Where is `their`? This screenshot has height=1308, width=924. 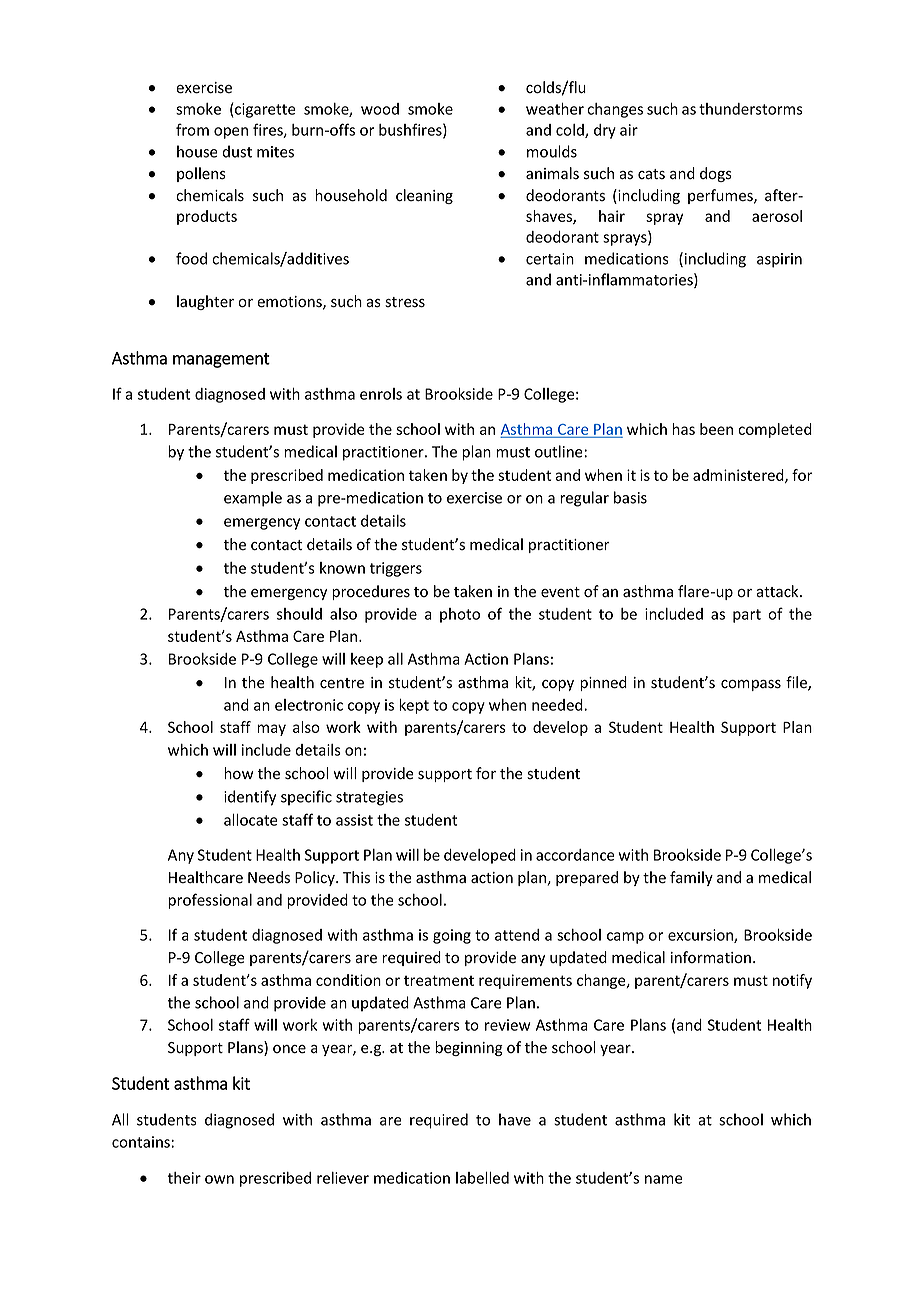
their is located at coordinates (184, 1178).
